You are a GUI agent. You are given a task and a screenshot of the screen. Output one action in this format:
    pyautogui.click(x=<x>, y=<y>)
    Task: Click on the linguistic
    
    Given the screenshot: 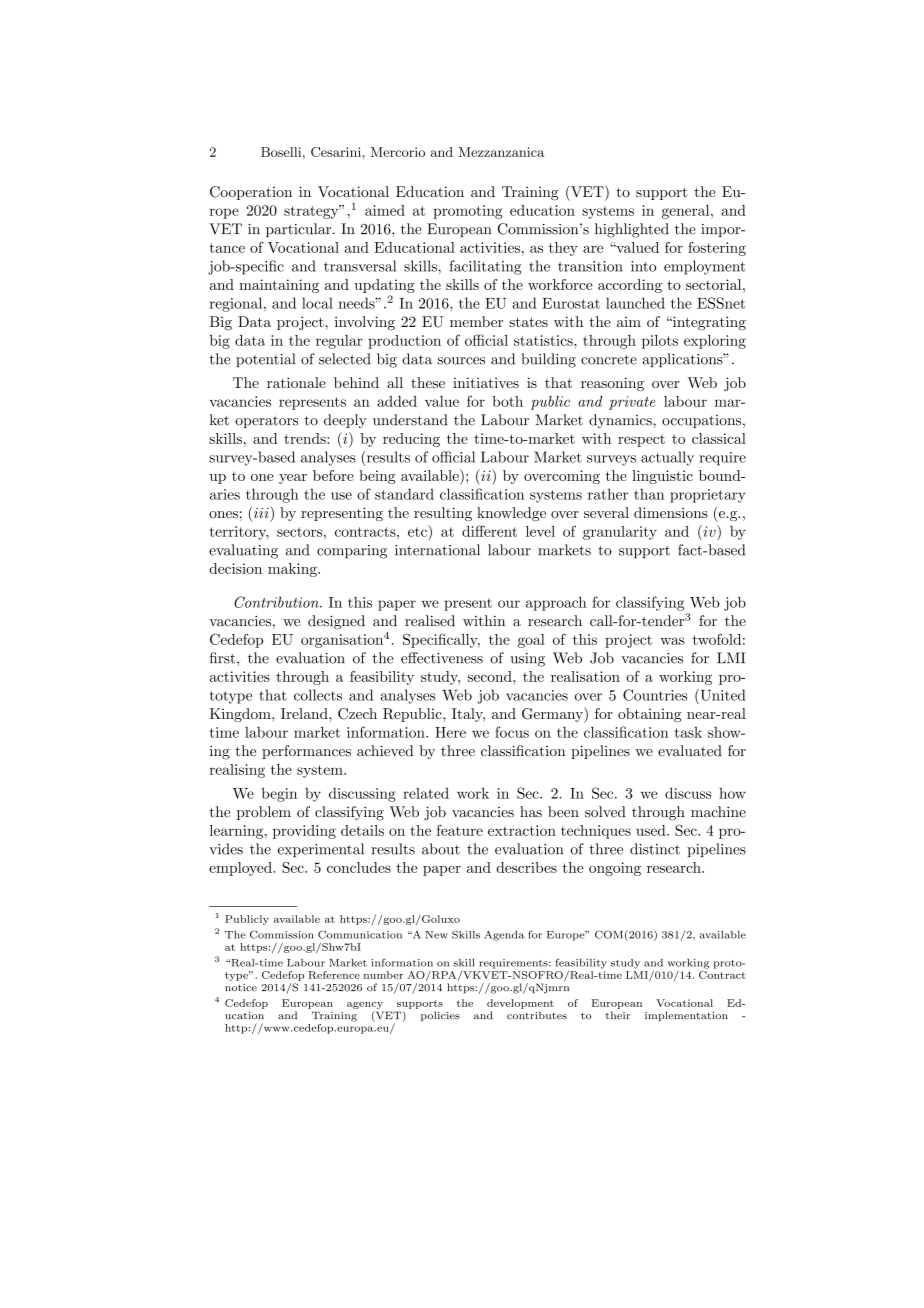 What is the action you would take?
    pyautogui.click(x=662, y=477)
